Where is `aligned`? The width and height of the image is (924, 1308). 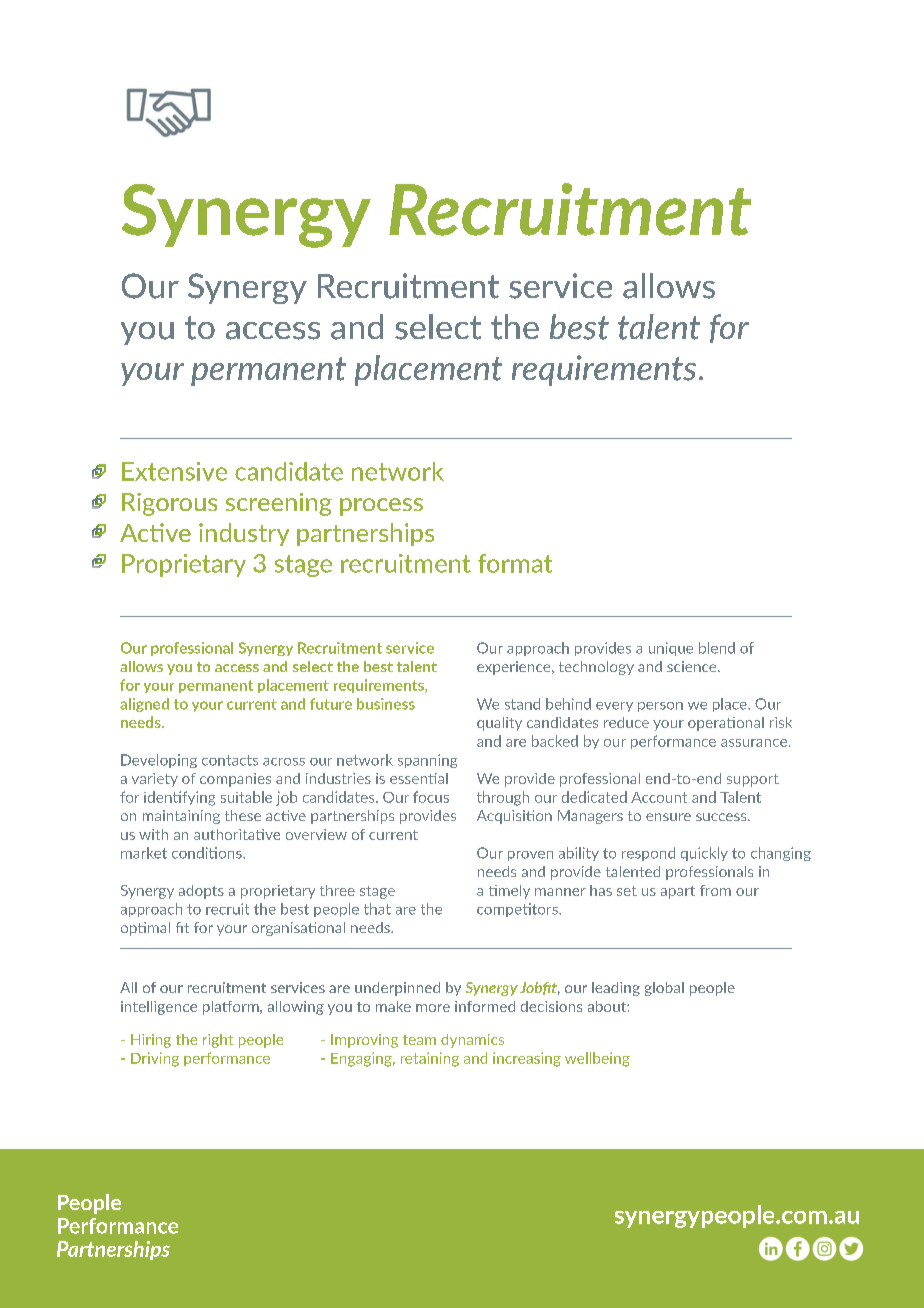 aligned is located at coordinates (144, 705).
